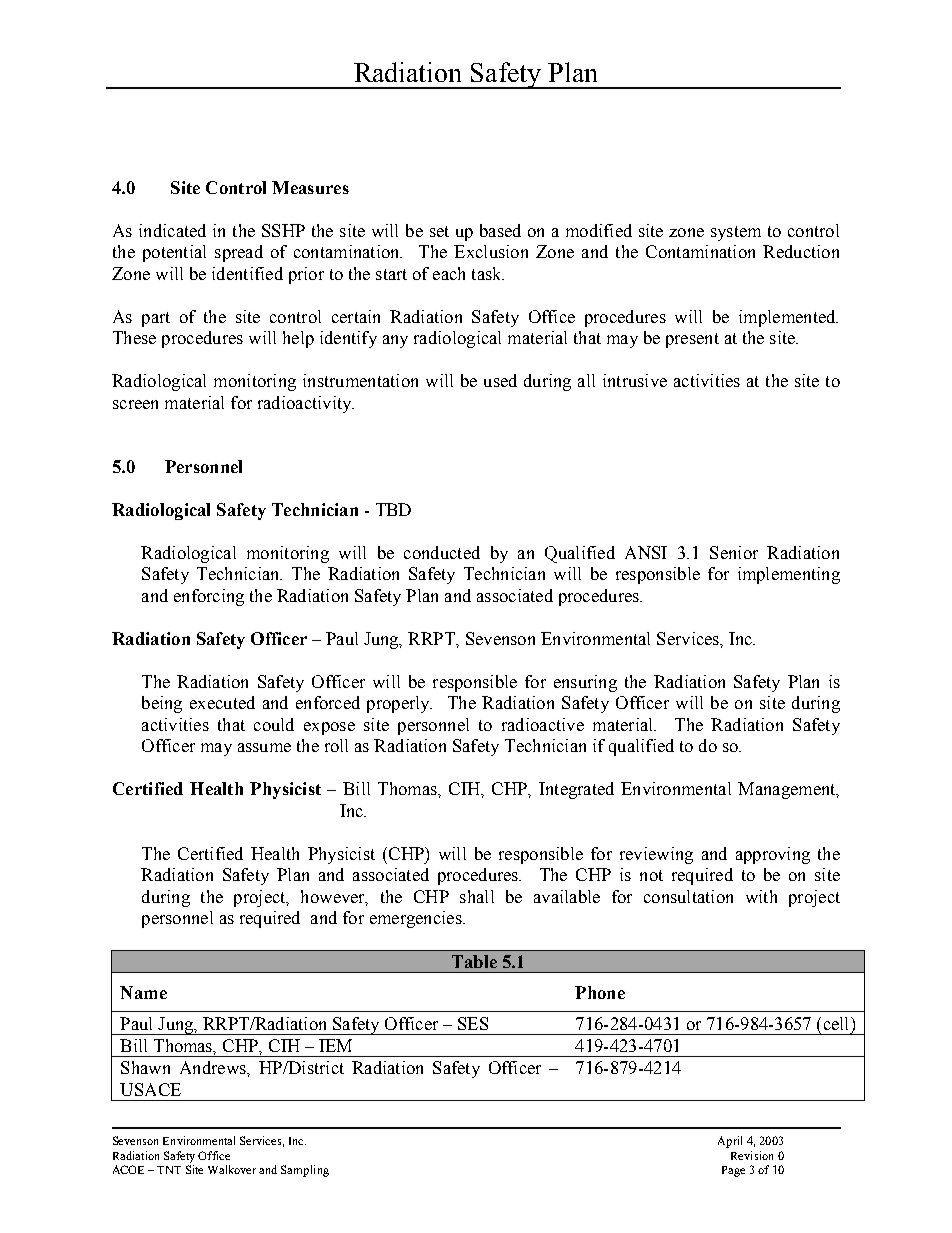 This screenshot has height=1233, width=952. Describe the element at coordinates (736, 233) in the screenshot. I see `system` at that location.
